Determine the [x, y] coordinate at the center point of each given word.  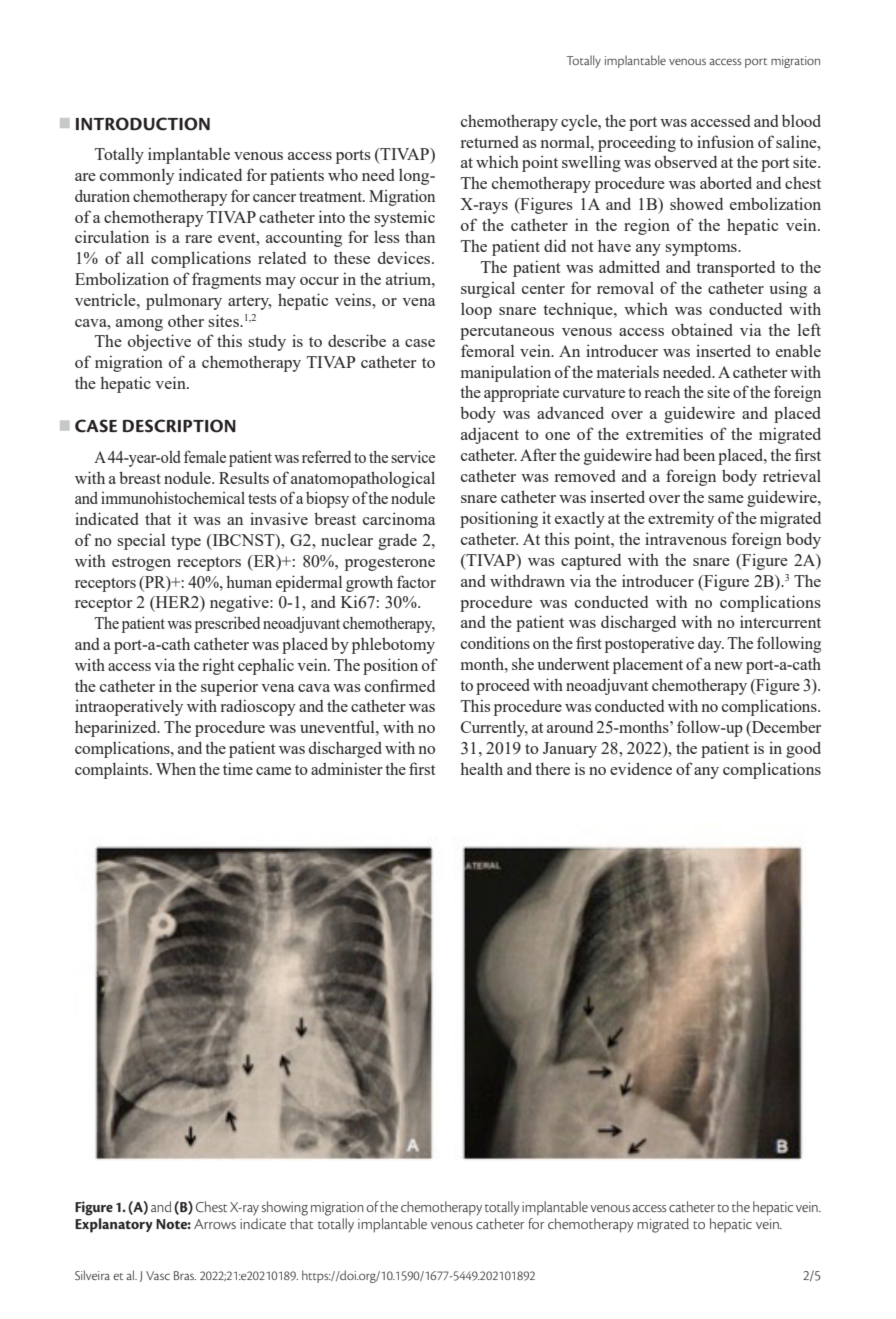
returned [490, 142]
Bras [185, 1275]
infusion [725, 141]
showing [285, 1208]
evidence [641, 768]
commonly [137, 177]
